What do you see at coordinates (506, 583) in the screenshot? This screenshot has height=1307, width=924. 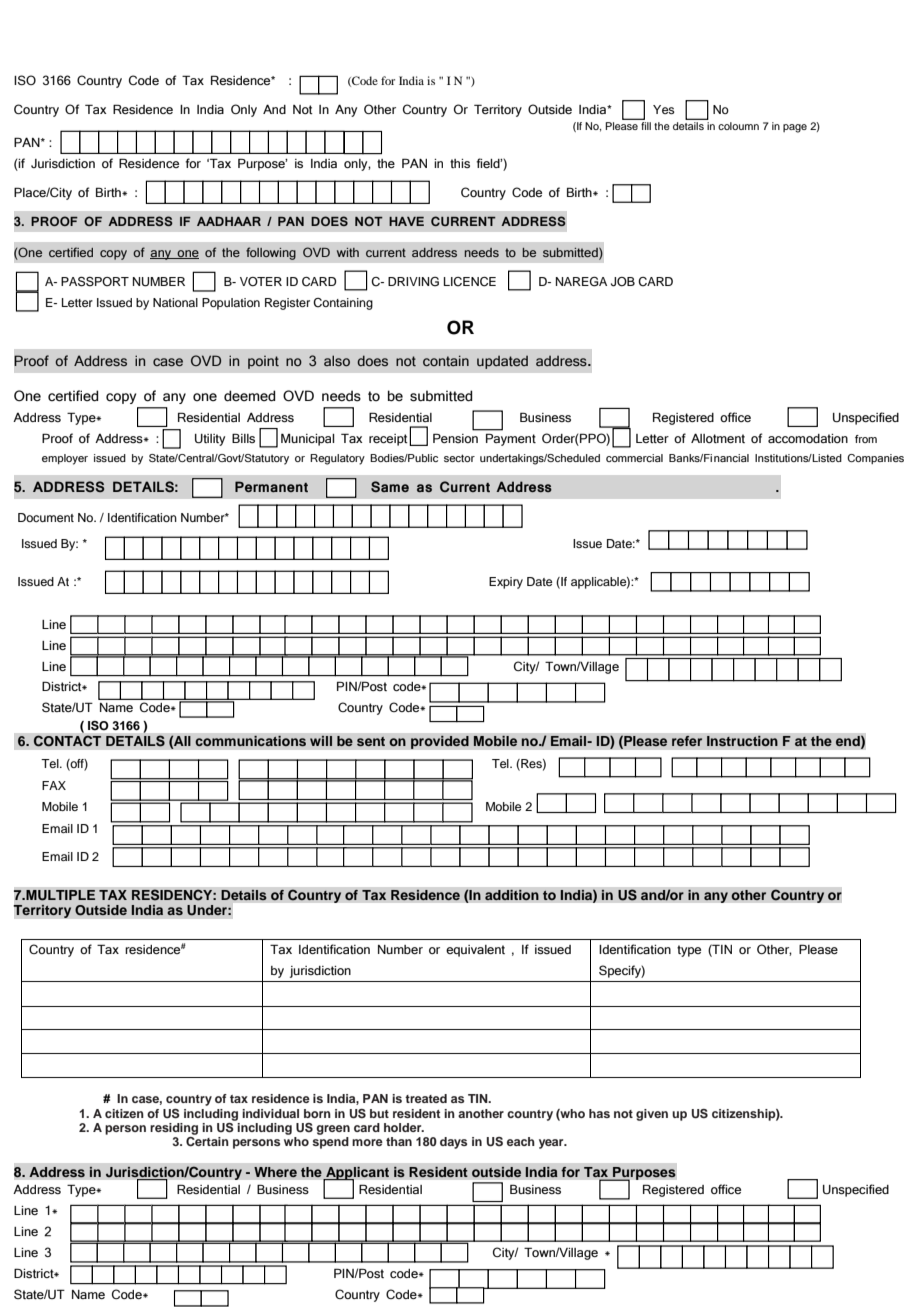 I see `Expiry` at bounding box center [506, 583].
